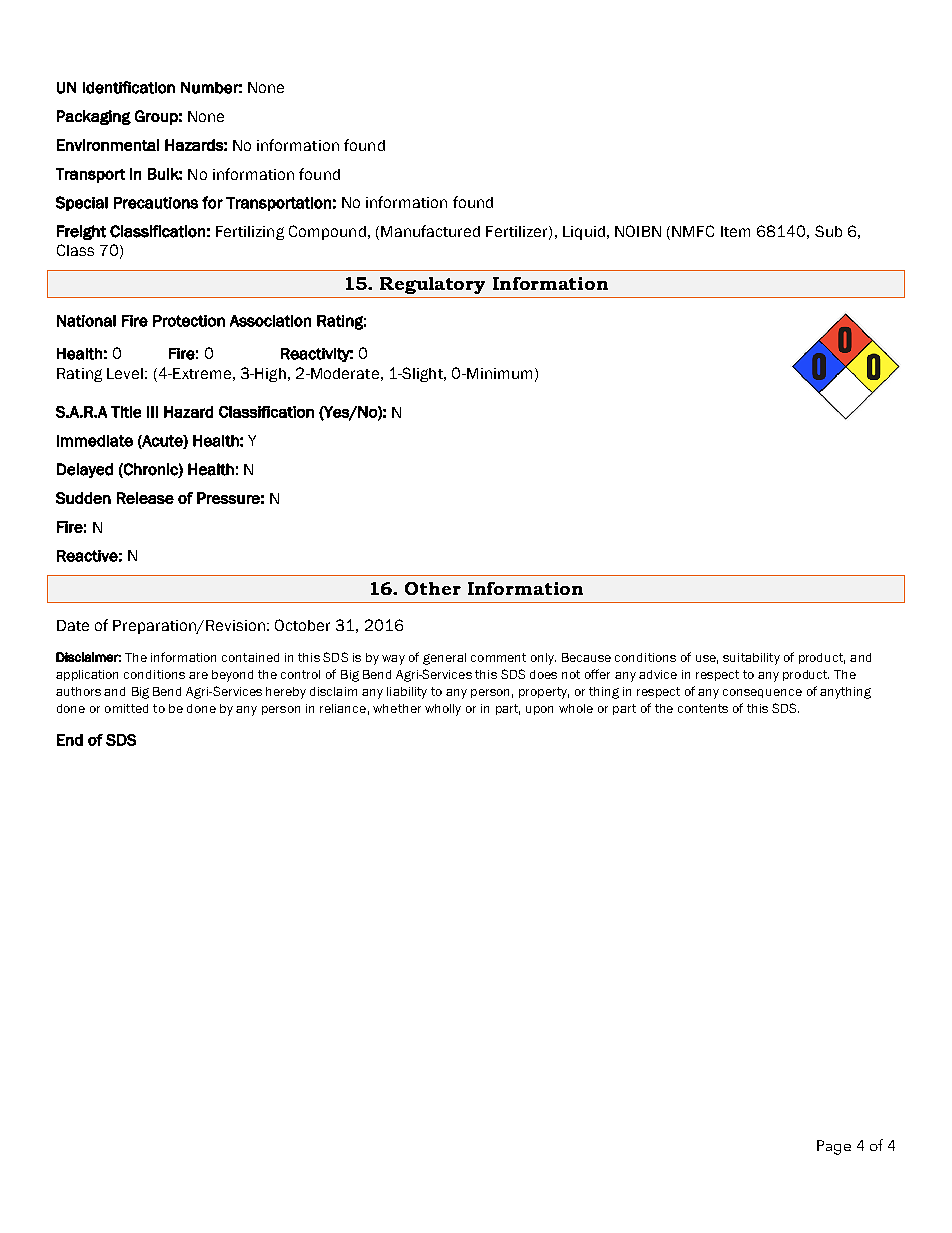 This page has height=1233, width=952. I want to click on Page, so click(834, 1147).
